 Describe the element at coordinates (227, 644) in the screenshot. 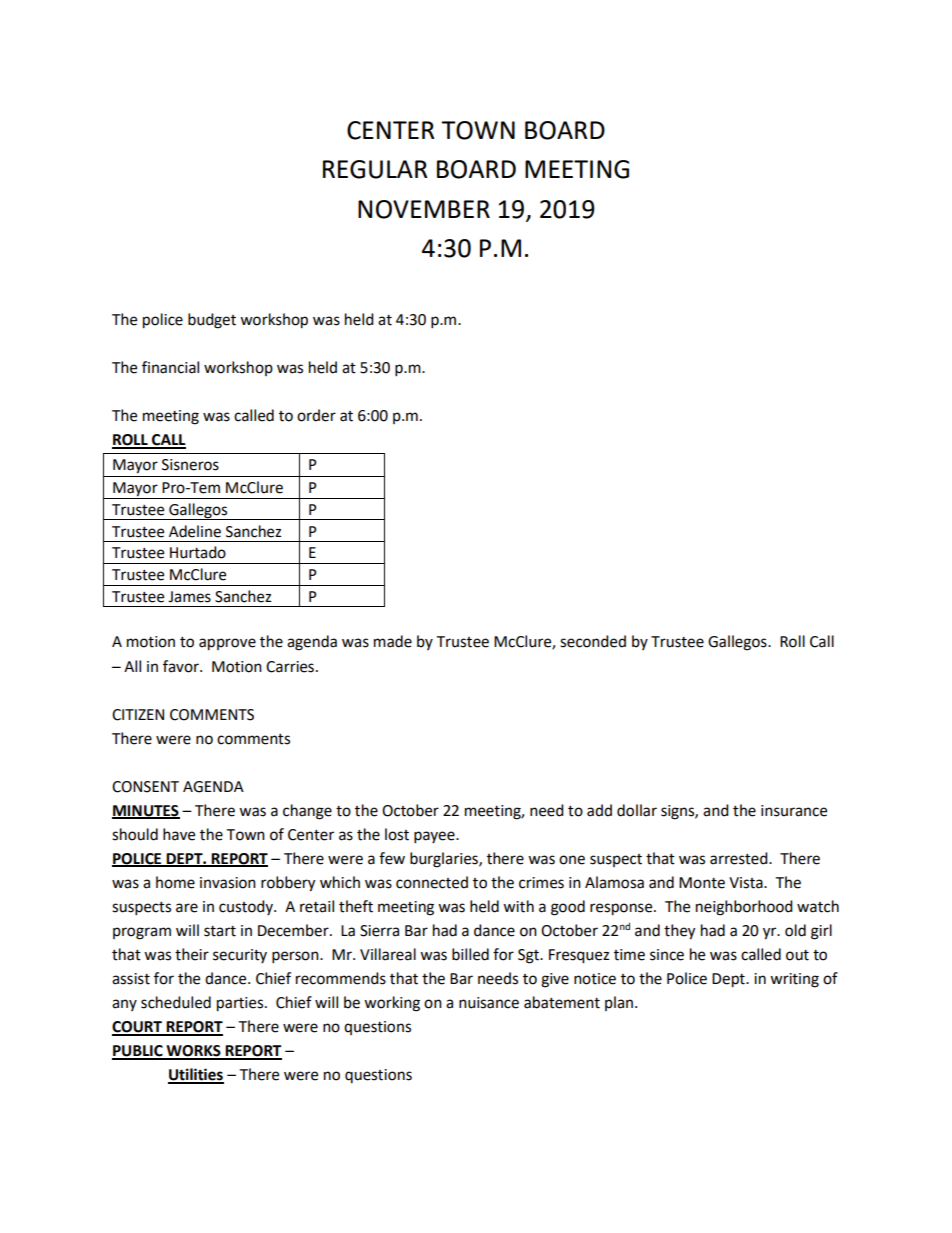

I see `approve` at that location.
